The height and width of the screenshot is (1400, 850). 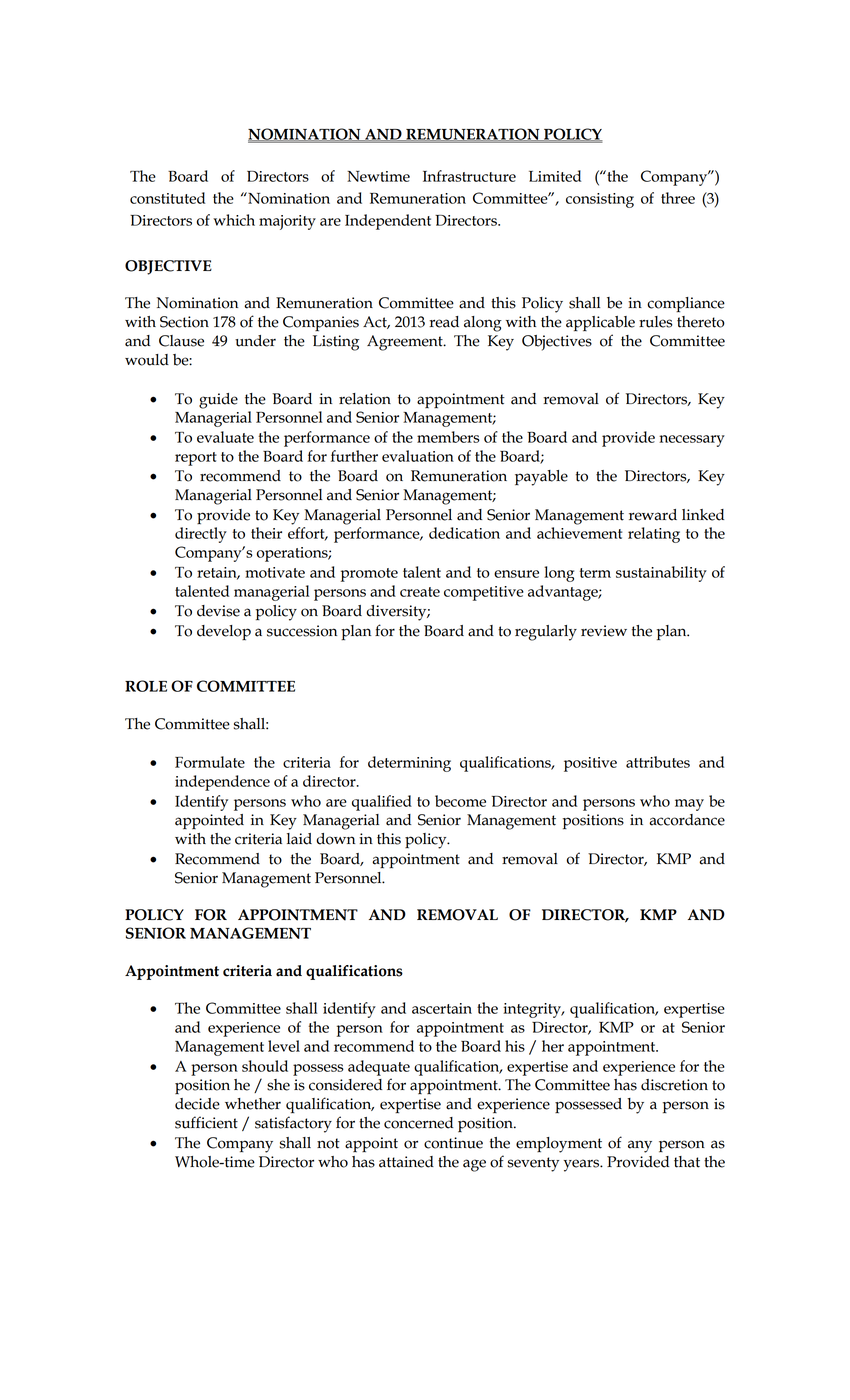 I want to click on laid, so click(x=299, y=839).
